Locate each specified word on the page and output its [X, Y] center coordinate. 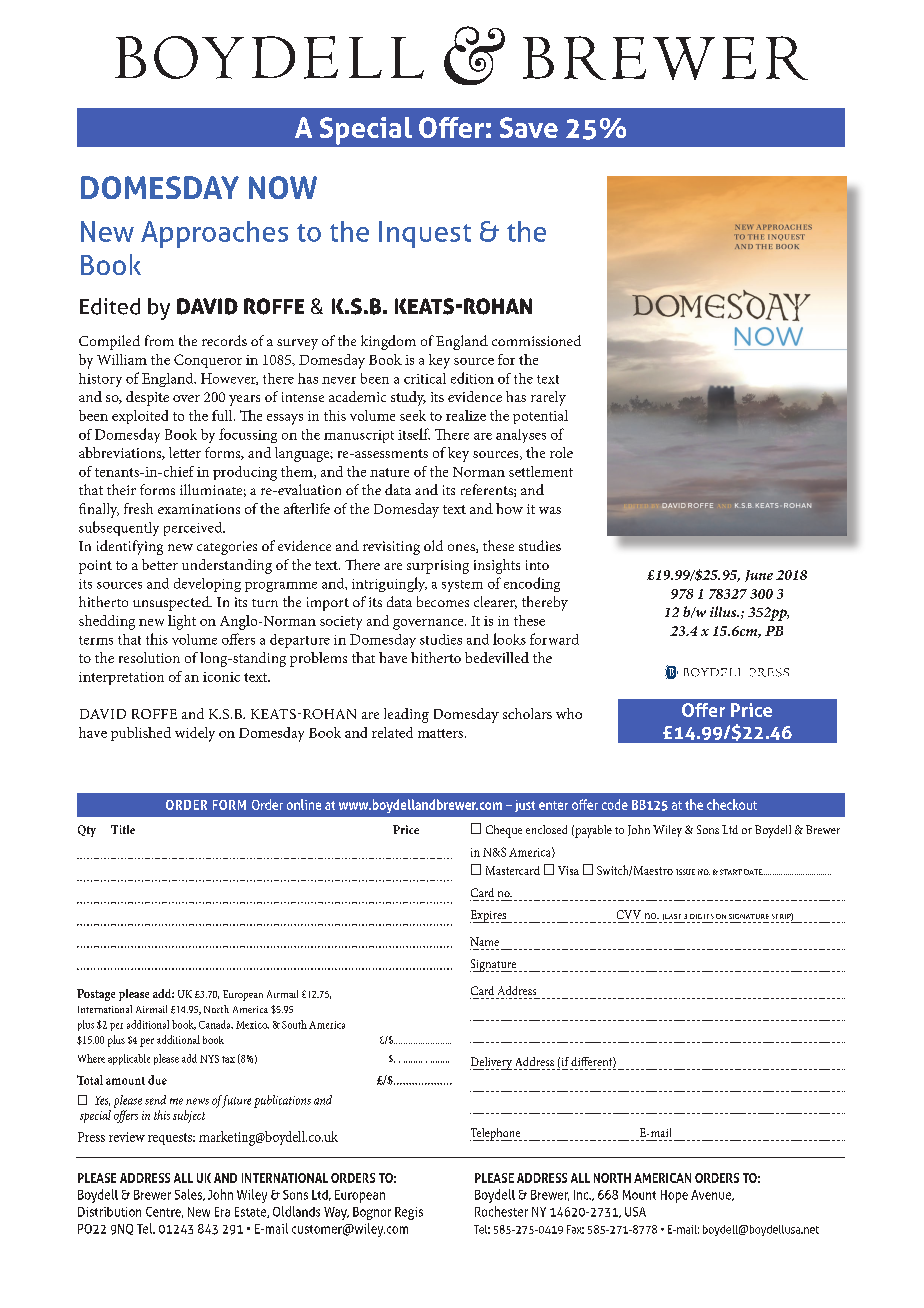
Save [529, 127]
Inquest [425, 234]
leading [406, 715]
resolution [149, 657]
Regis [409, 1213]
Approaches [214, 234]
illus [724, 611]
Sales [190, 1195]
